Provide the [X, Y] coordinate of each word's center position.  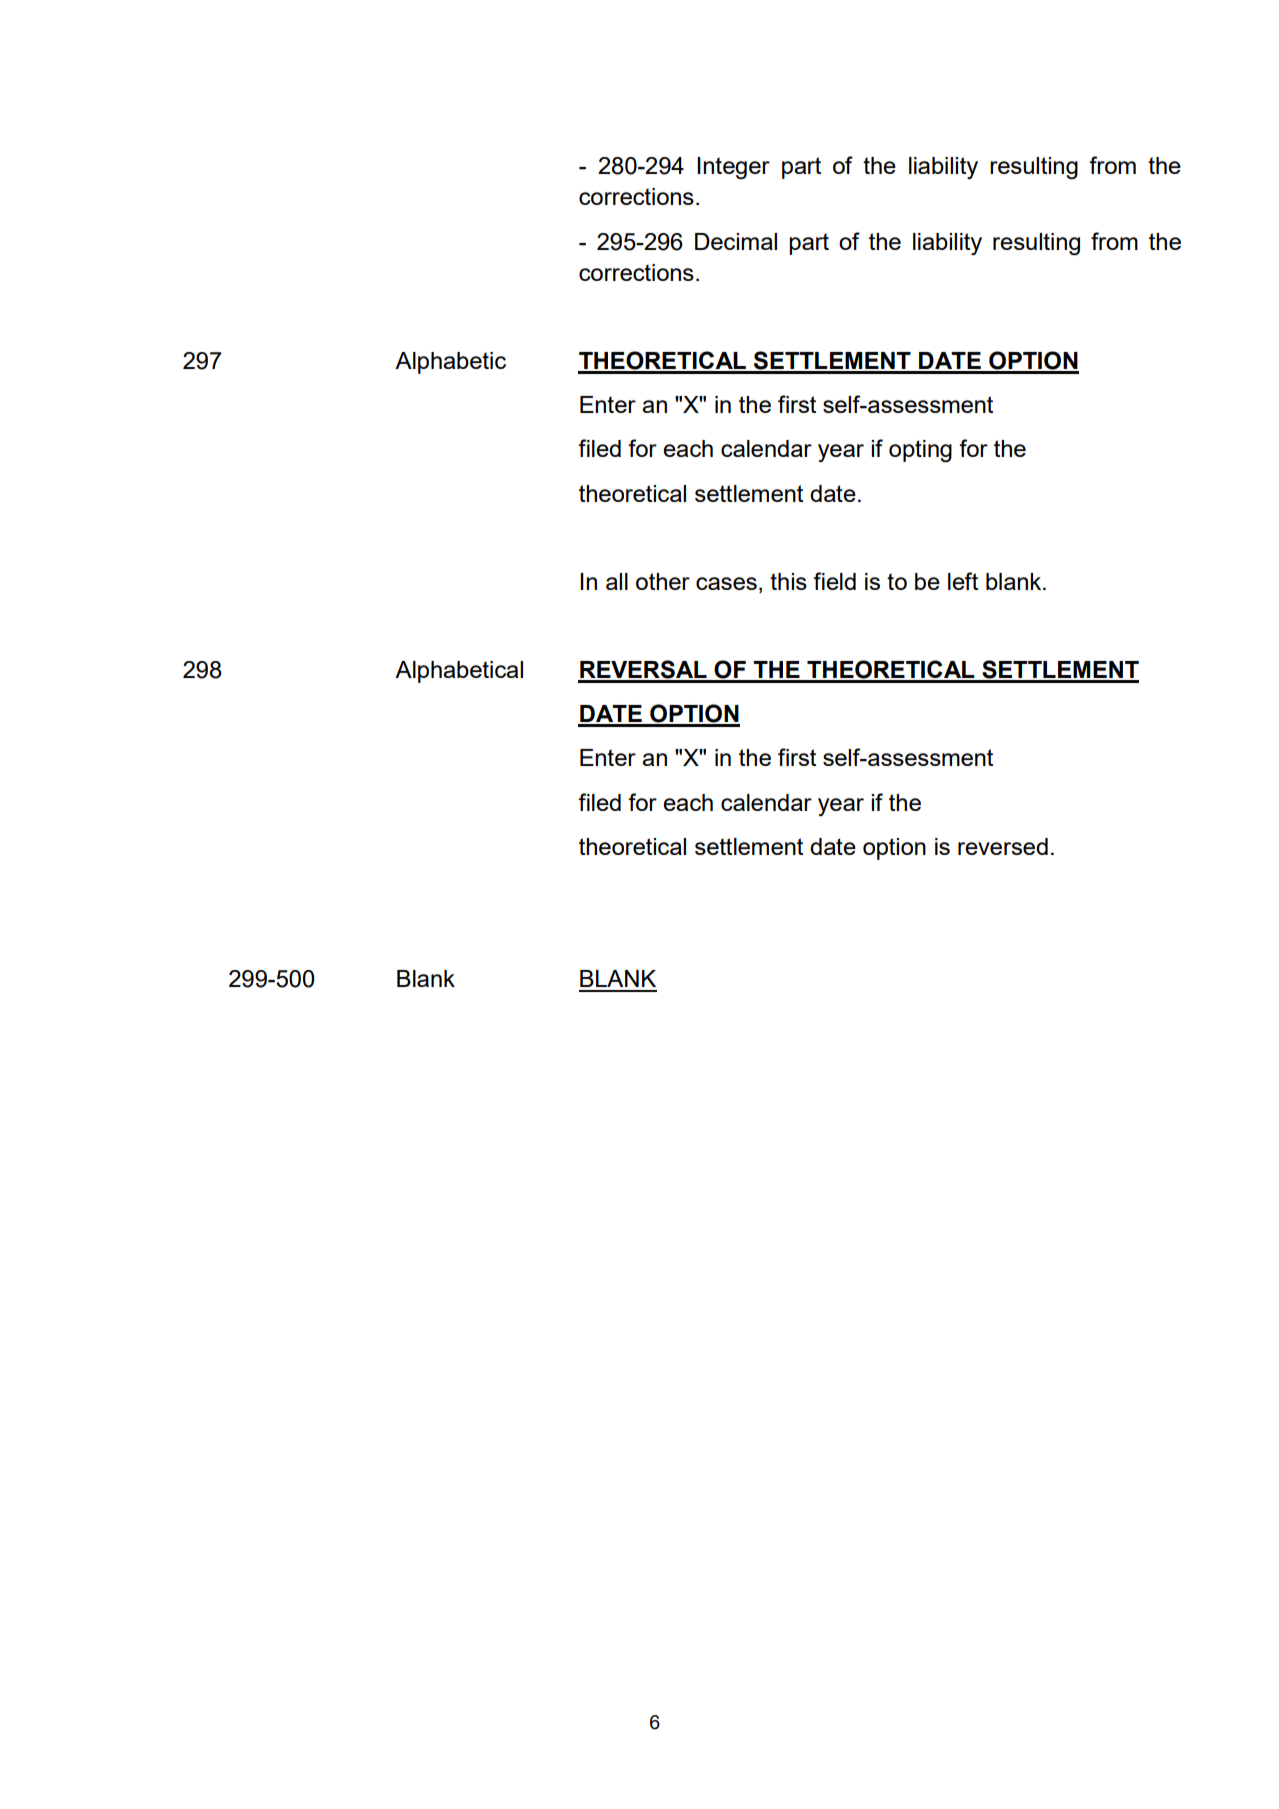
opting [920, 451]
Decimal [736, 241]
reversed [1003, 846]
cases [726, 583]
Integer [733, 168]
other [663, 581]
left [963, 581]
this [788, 581]
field [834, 581]
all [617, 581]
